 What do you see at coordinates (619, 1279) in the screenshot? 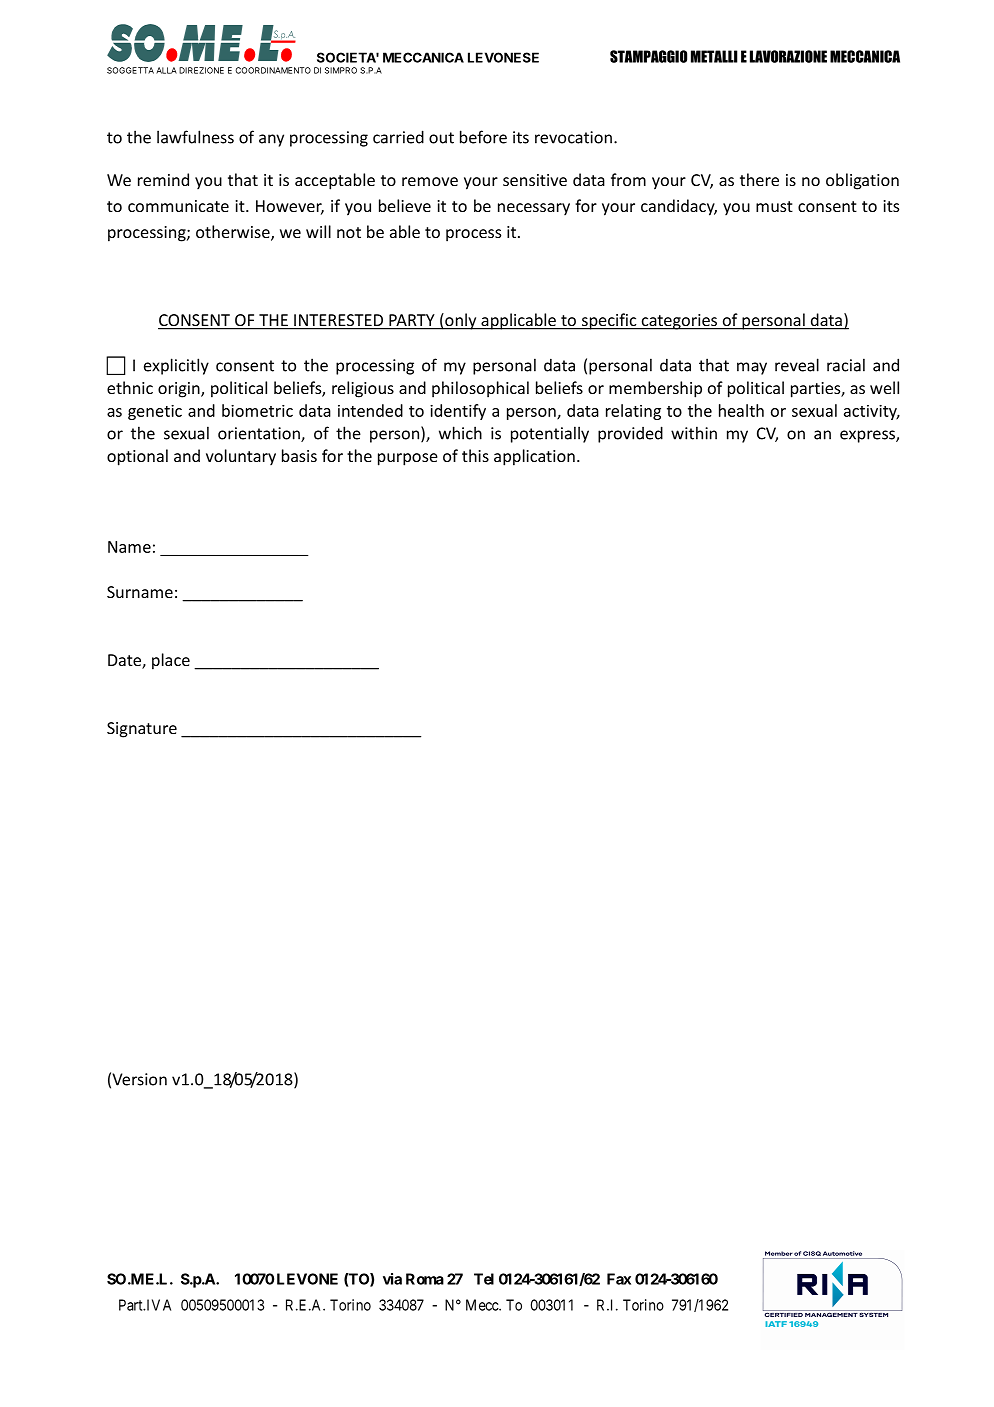
I see `Fax` at bounding box center [619, 1279].
